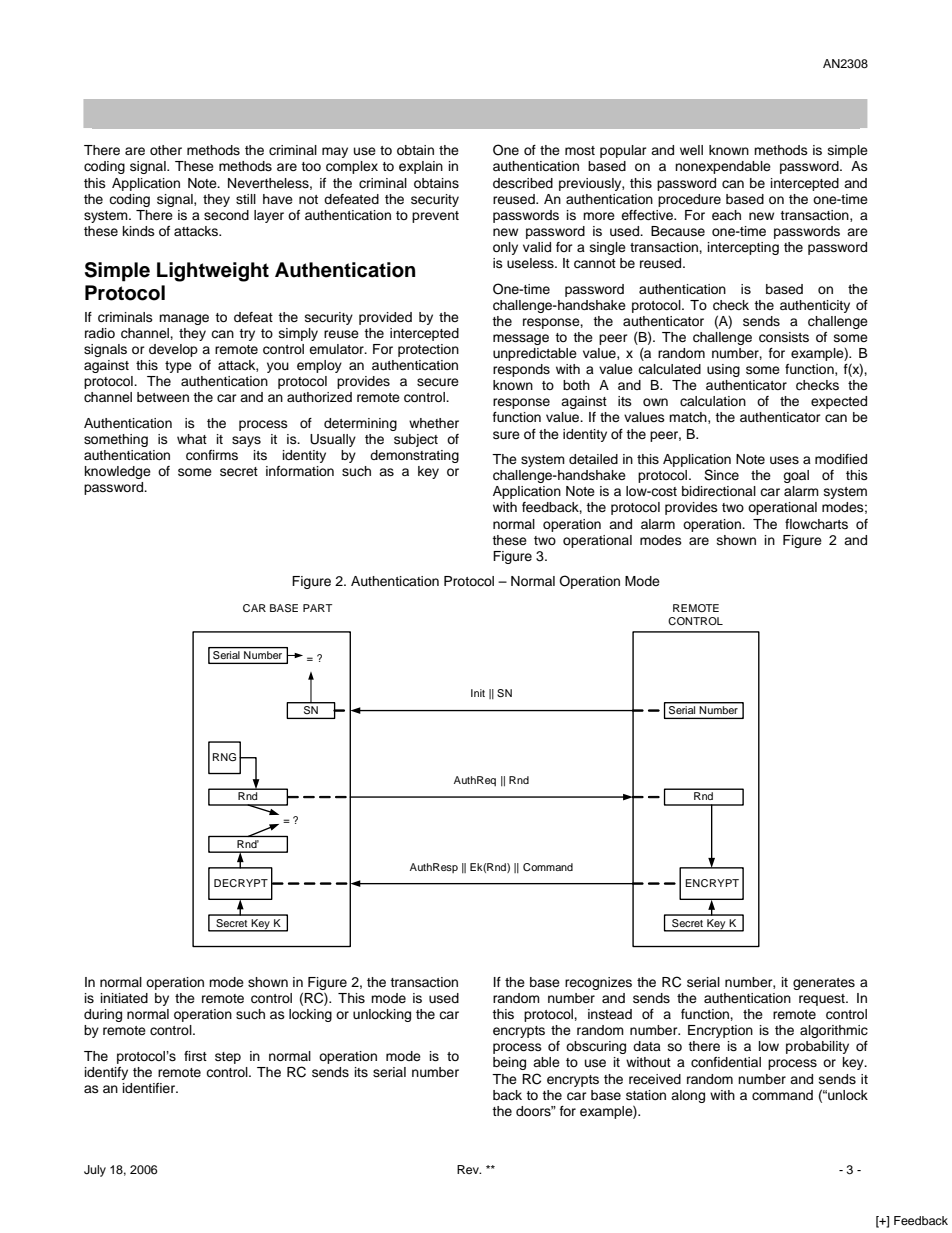  Describe the element at coordinates (150, 1088) in the screenshot. I see `identifier` at that location.
